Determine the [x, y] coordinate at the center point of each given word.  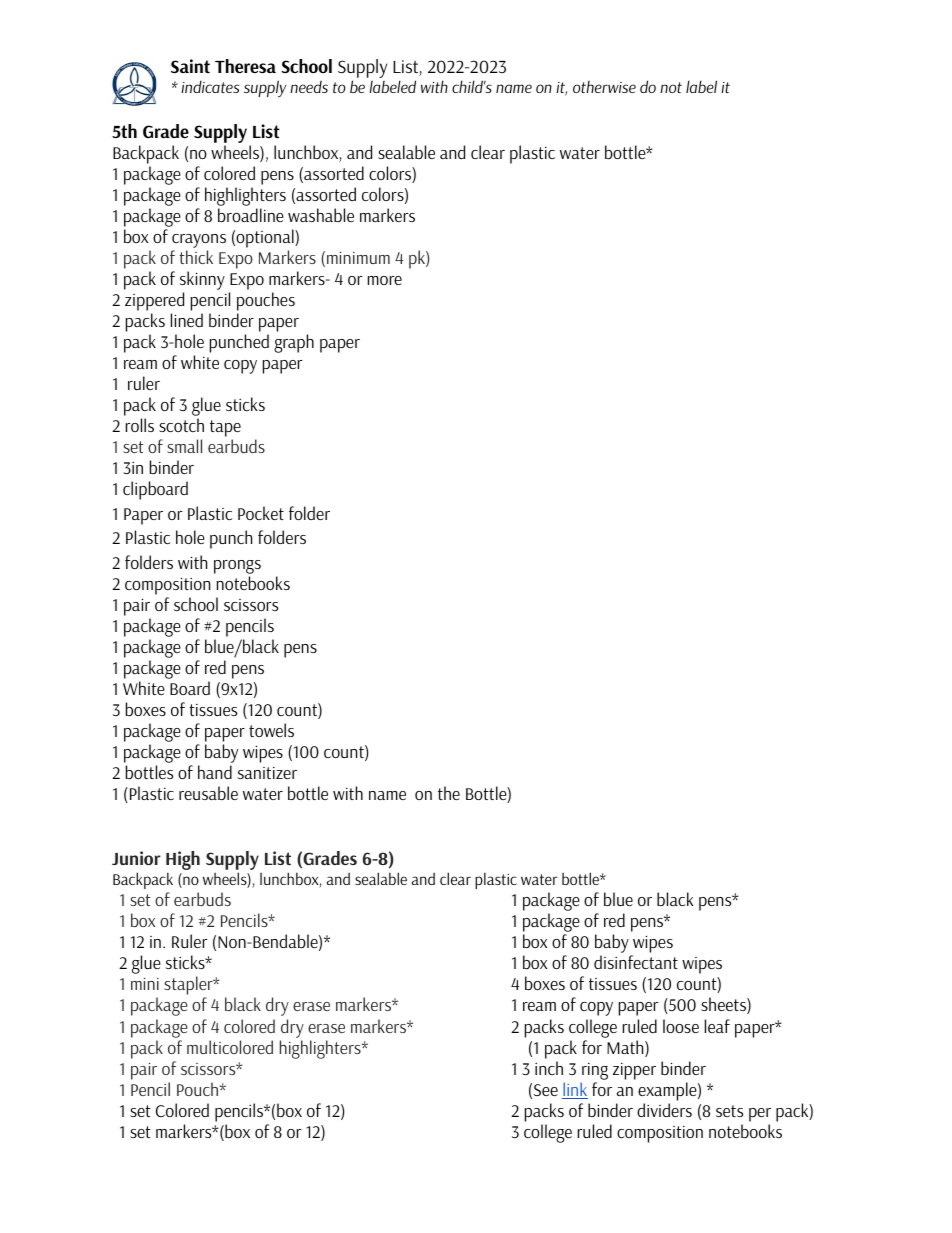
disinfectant [636, 962]
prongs [237, 568]
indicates [210, 86]
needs [309, 87]
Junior [136, 858]
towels [271, 730]
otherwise [604, 87]
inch [549, 1068]
